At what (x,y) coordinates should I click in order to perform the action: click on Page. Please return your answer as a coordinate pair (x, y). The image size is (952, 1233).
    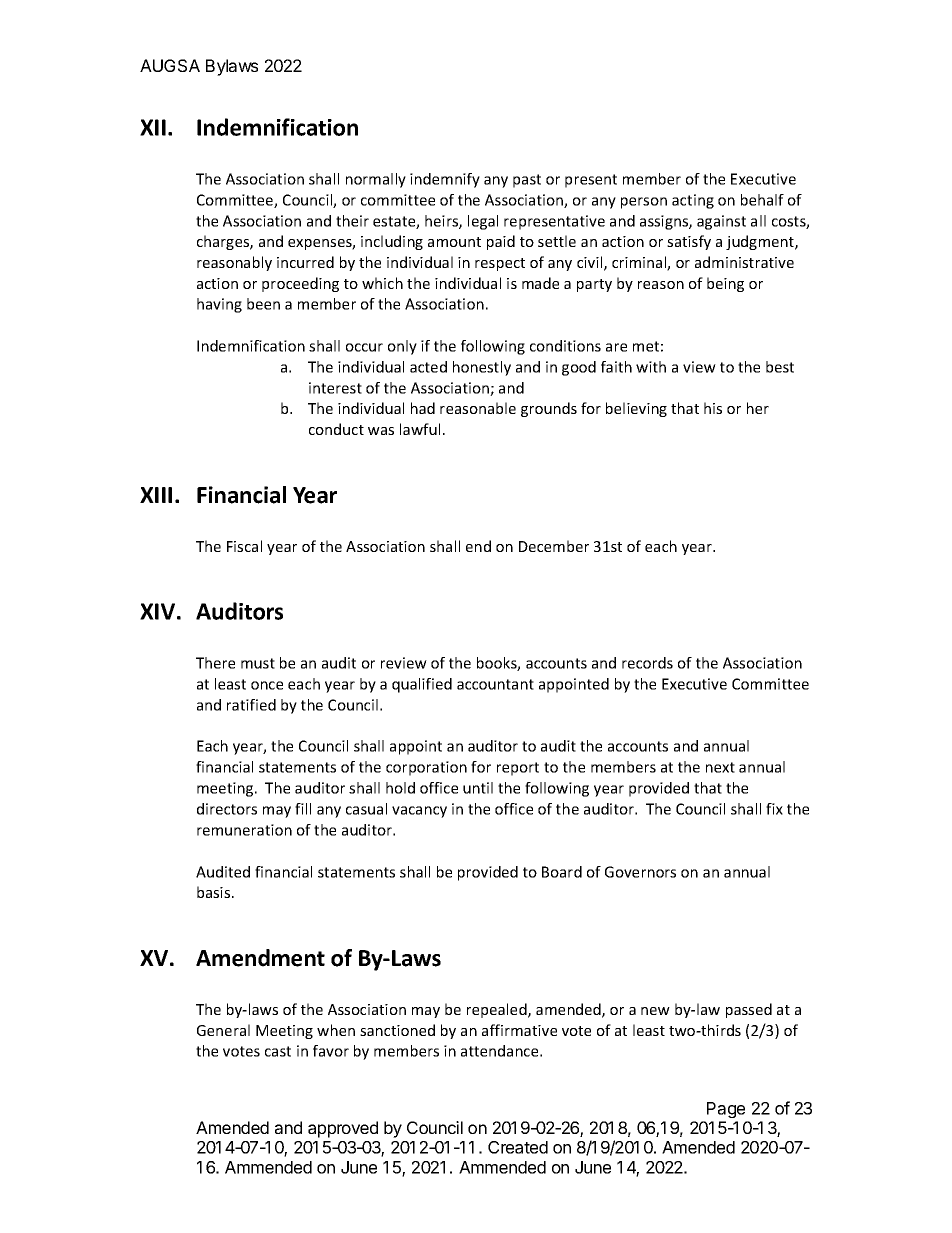
    Looking at the image, I should click on (726, 1110).
